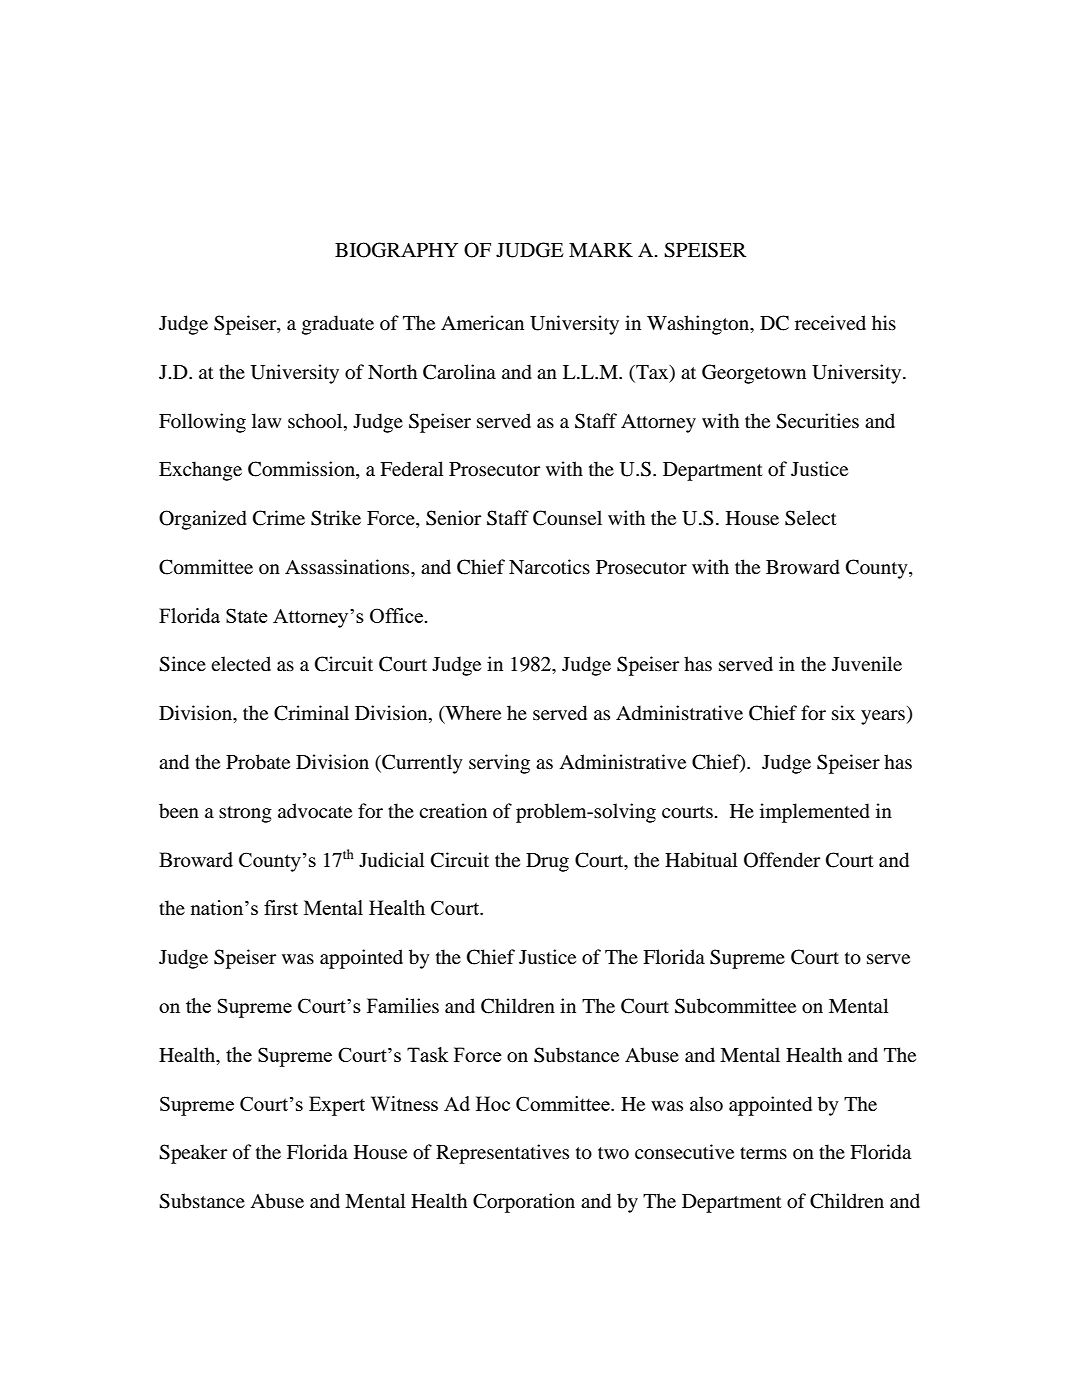 Image resolution: width=1082 pixels, height=1400 pixels. I want to click on Drug, so click(547, 862).
